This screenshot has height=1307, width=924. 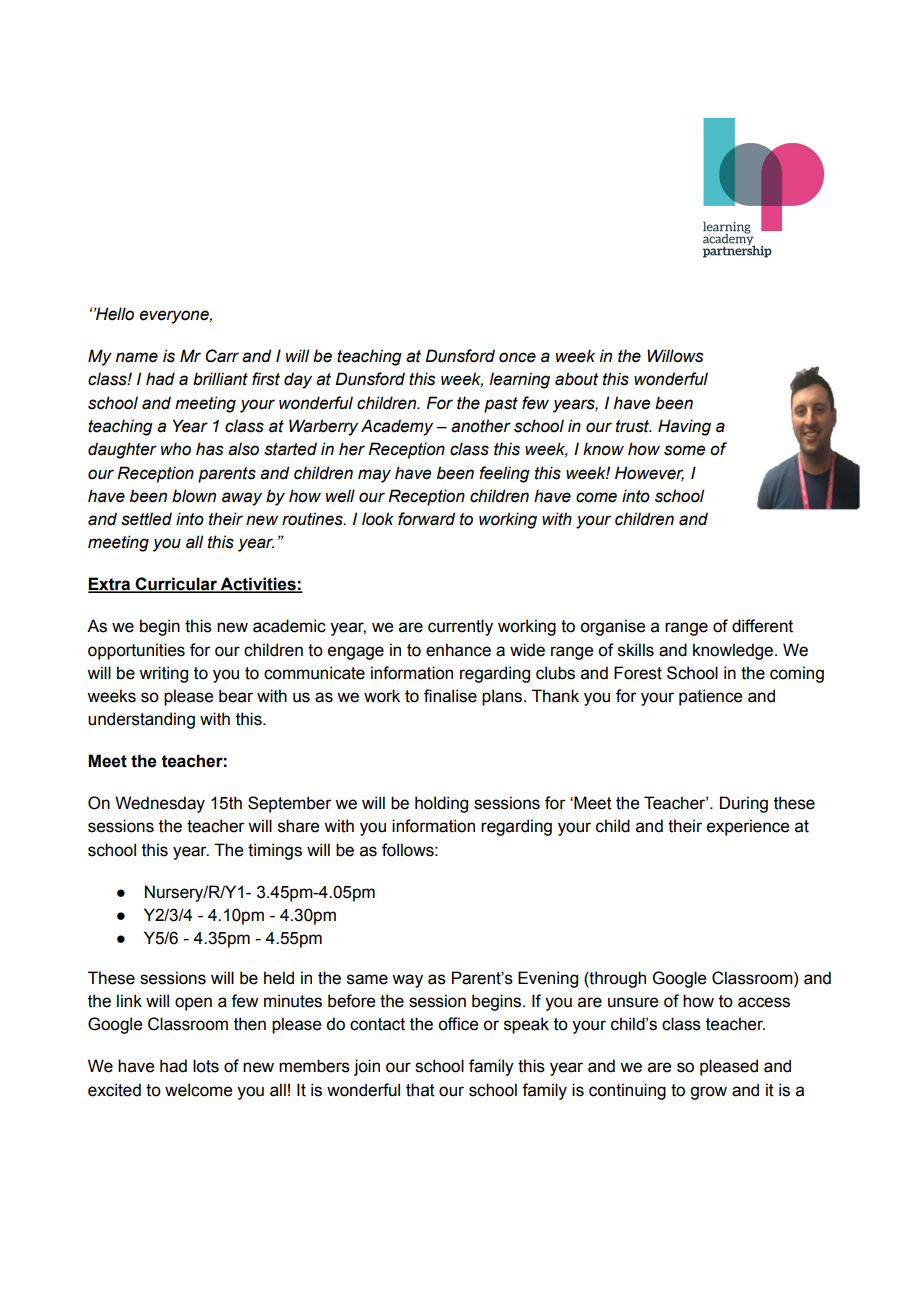 I want to click on learning, so click(x=519, y=380).
